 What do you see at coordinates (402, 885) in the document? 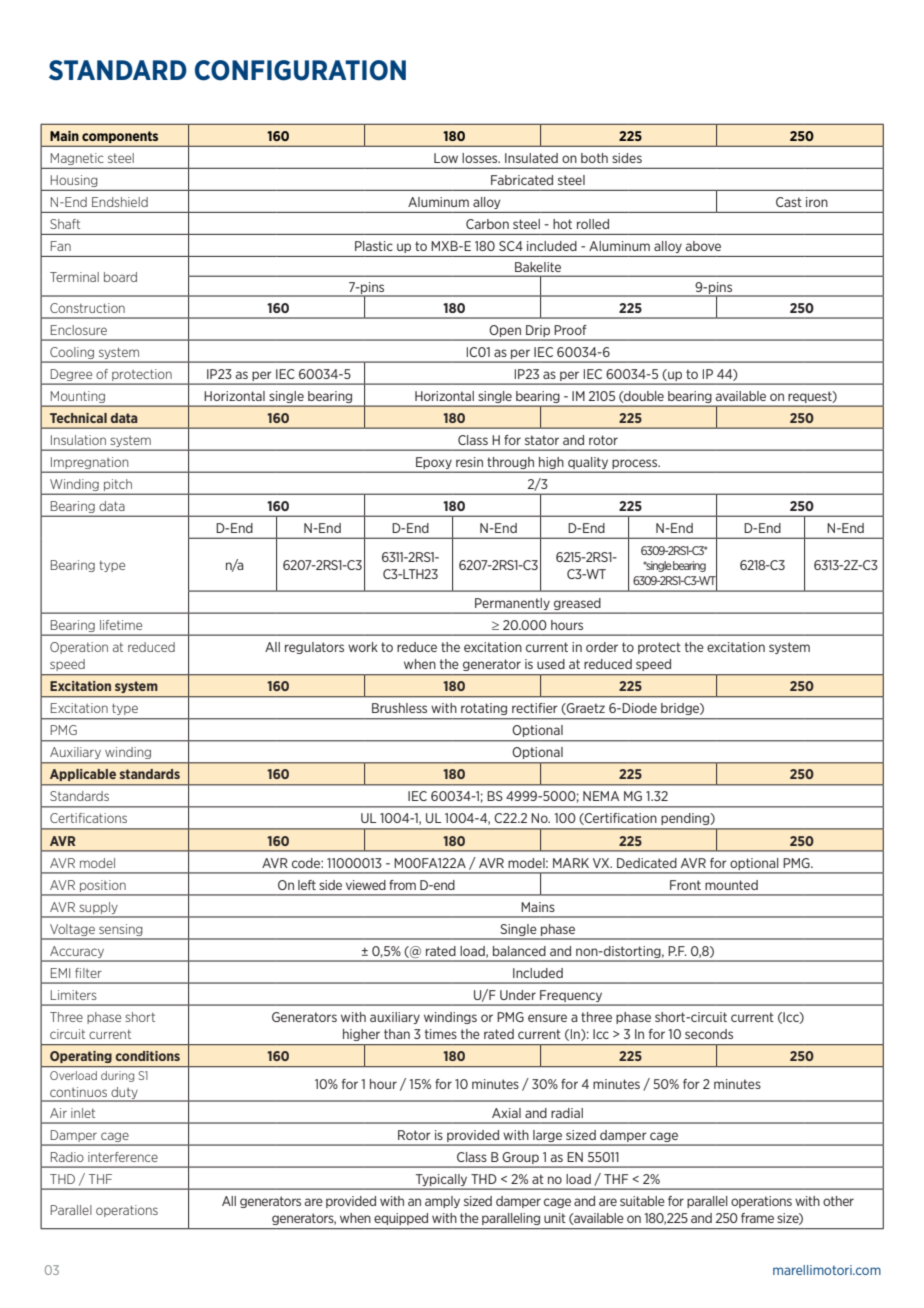
I see `from` at bounding box center [402, 885].
